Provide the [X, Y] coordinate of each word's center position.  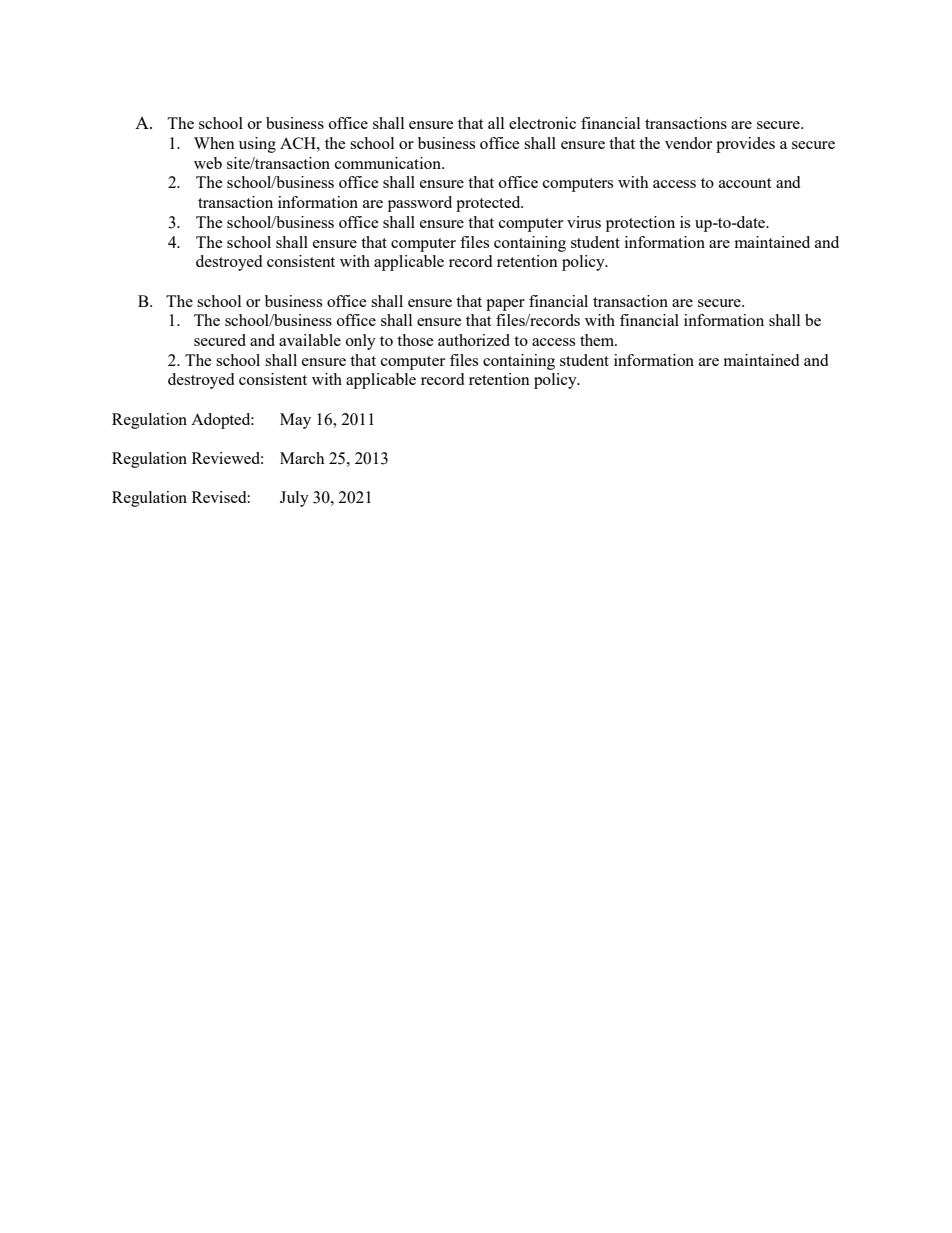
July [294, 499]
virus [584, 222]
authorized [474, 340]
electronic [542, 123]
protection [640, 224]
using [257, 145]
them [598, 340]
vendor [688, 143]
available [310, 340]
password [420, 204]
